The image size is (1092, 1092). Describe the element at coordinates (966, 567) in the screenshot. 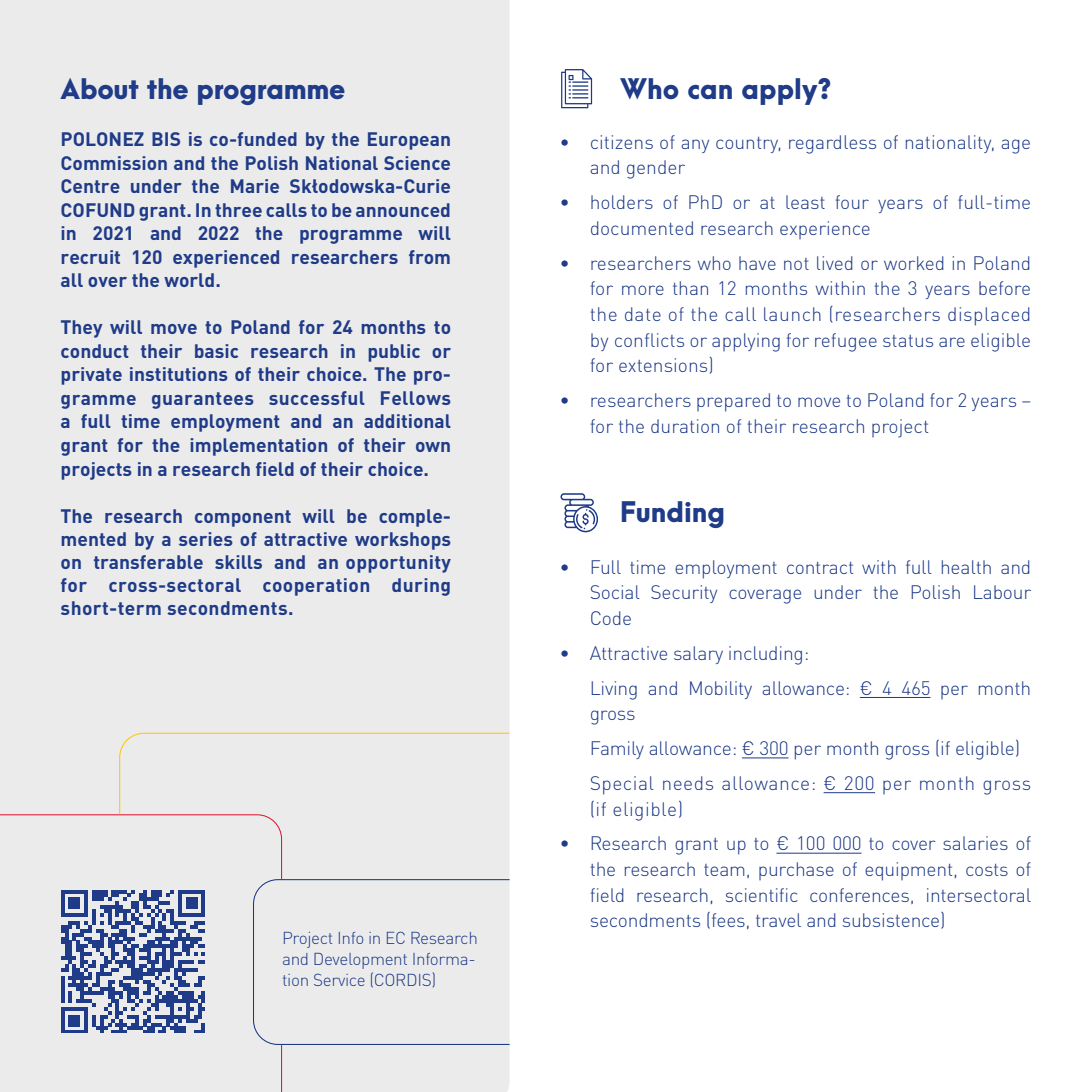

I see `health` at that location.
